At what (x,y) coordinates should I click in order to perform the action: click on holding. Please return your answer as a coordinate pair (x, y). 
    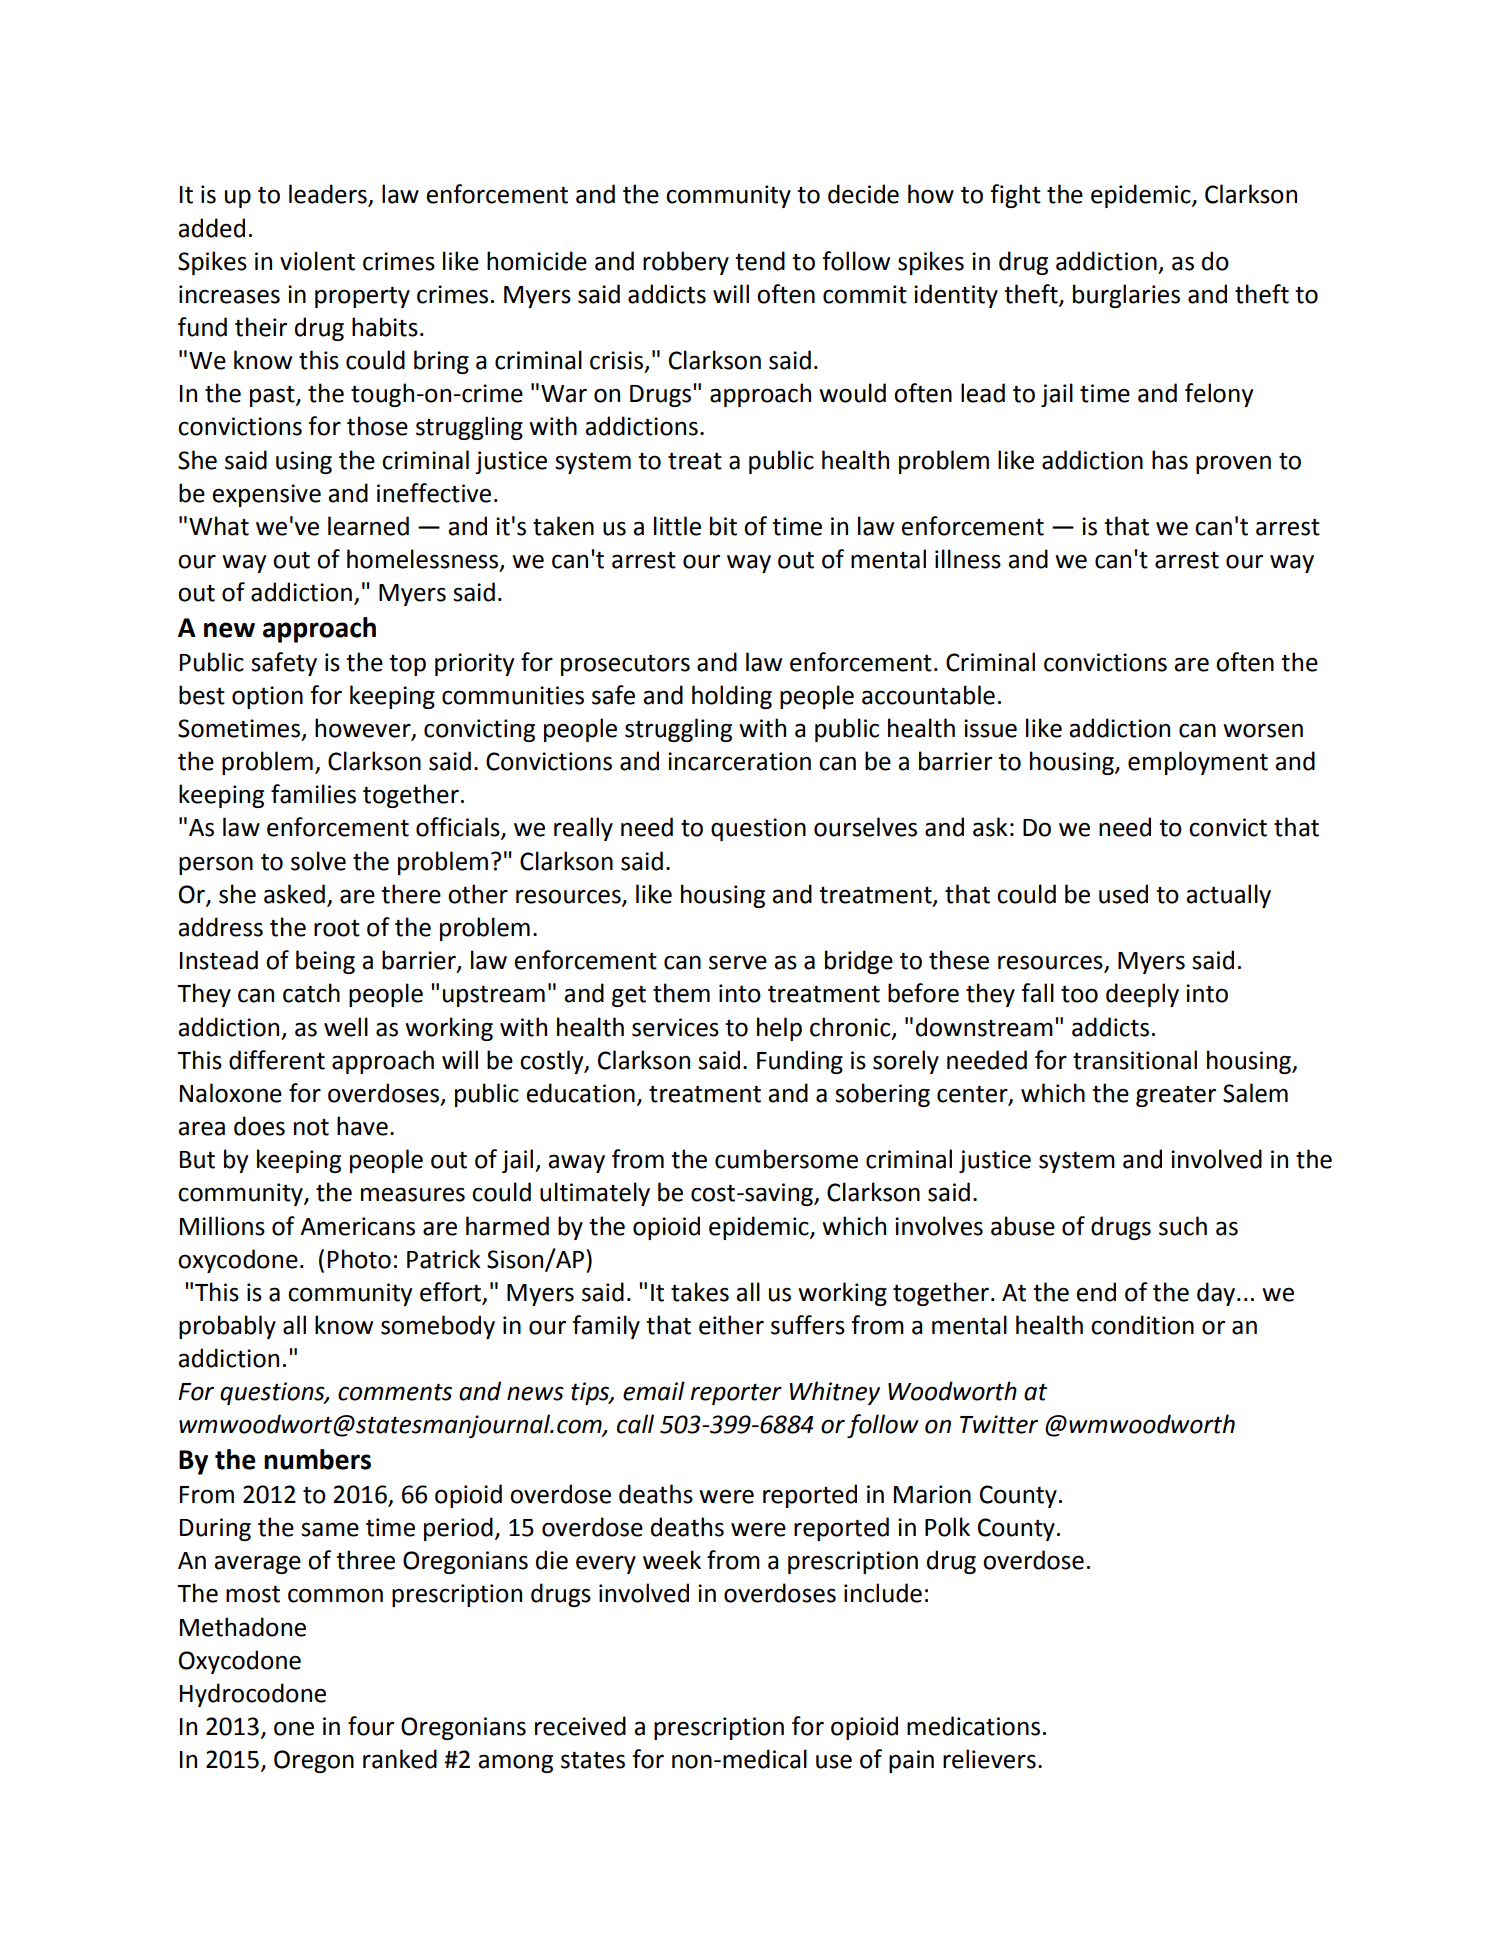
    Looking at the image, I should click on (732, 697).
